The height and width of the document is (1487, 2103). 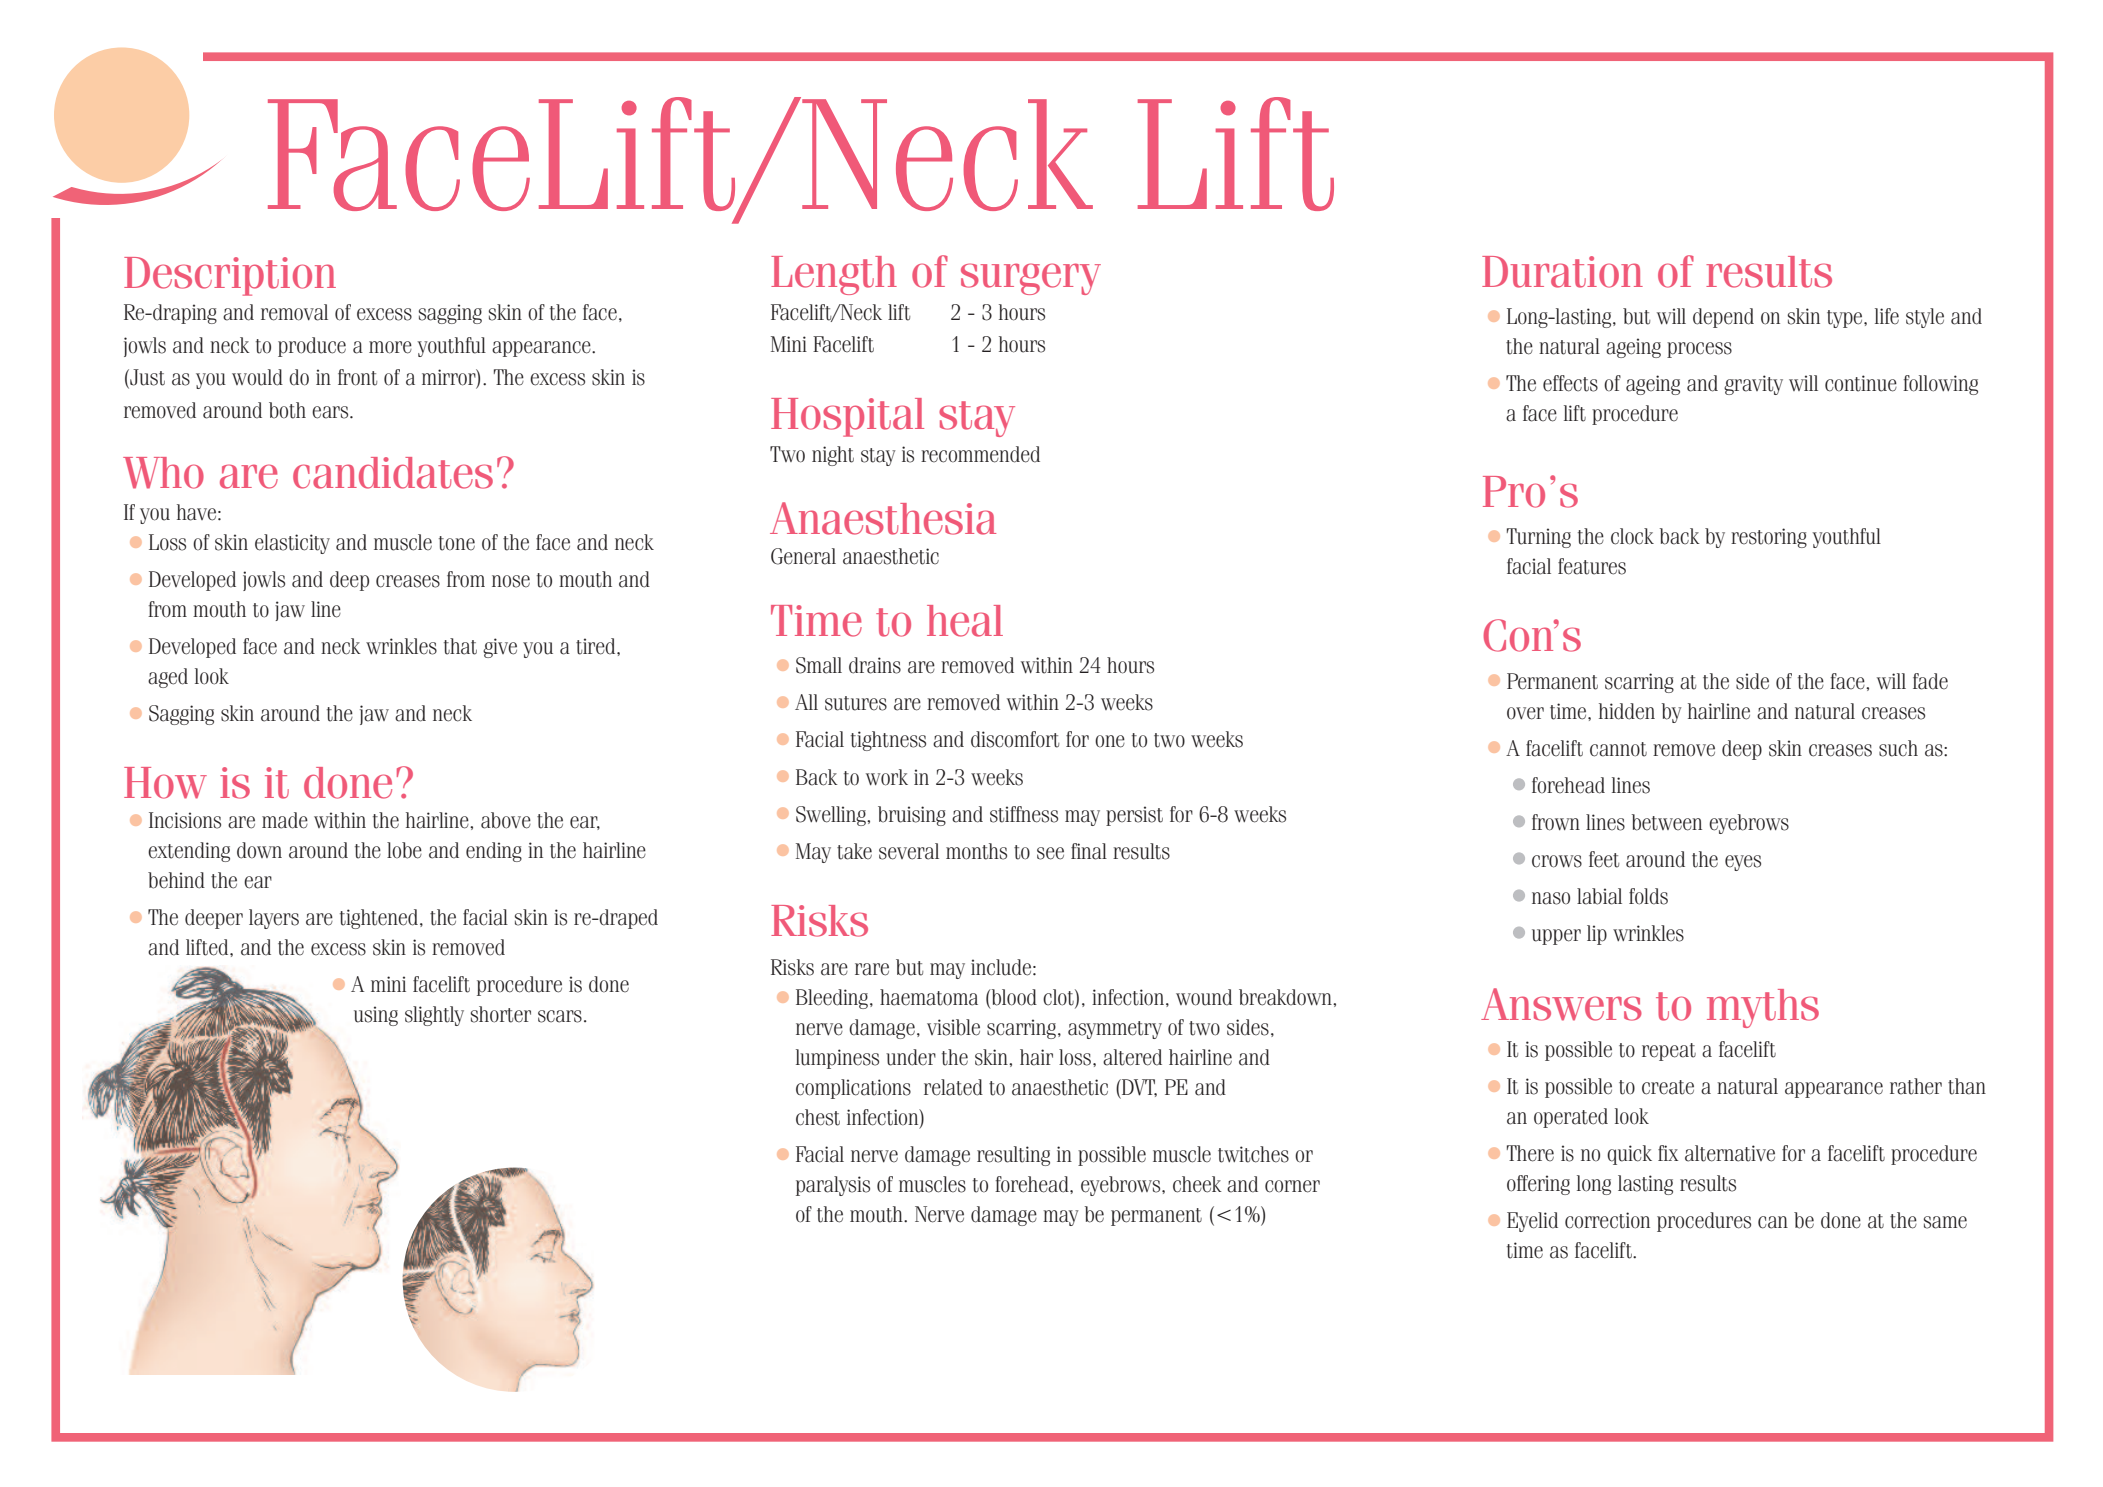 What do you see at coordinates (165, 783) in the document?
I see `How` at bounding box center [165, 783].
